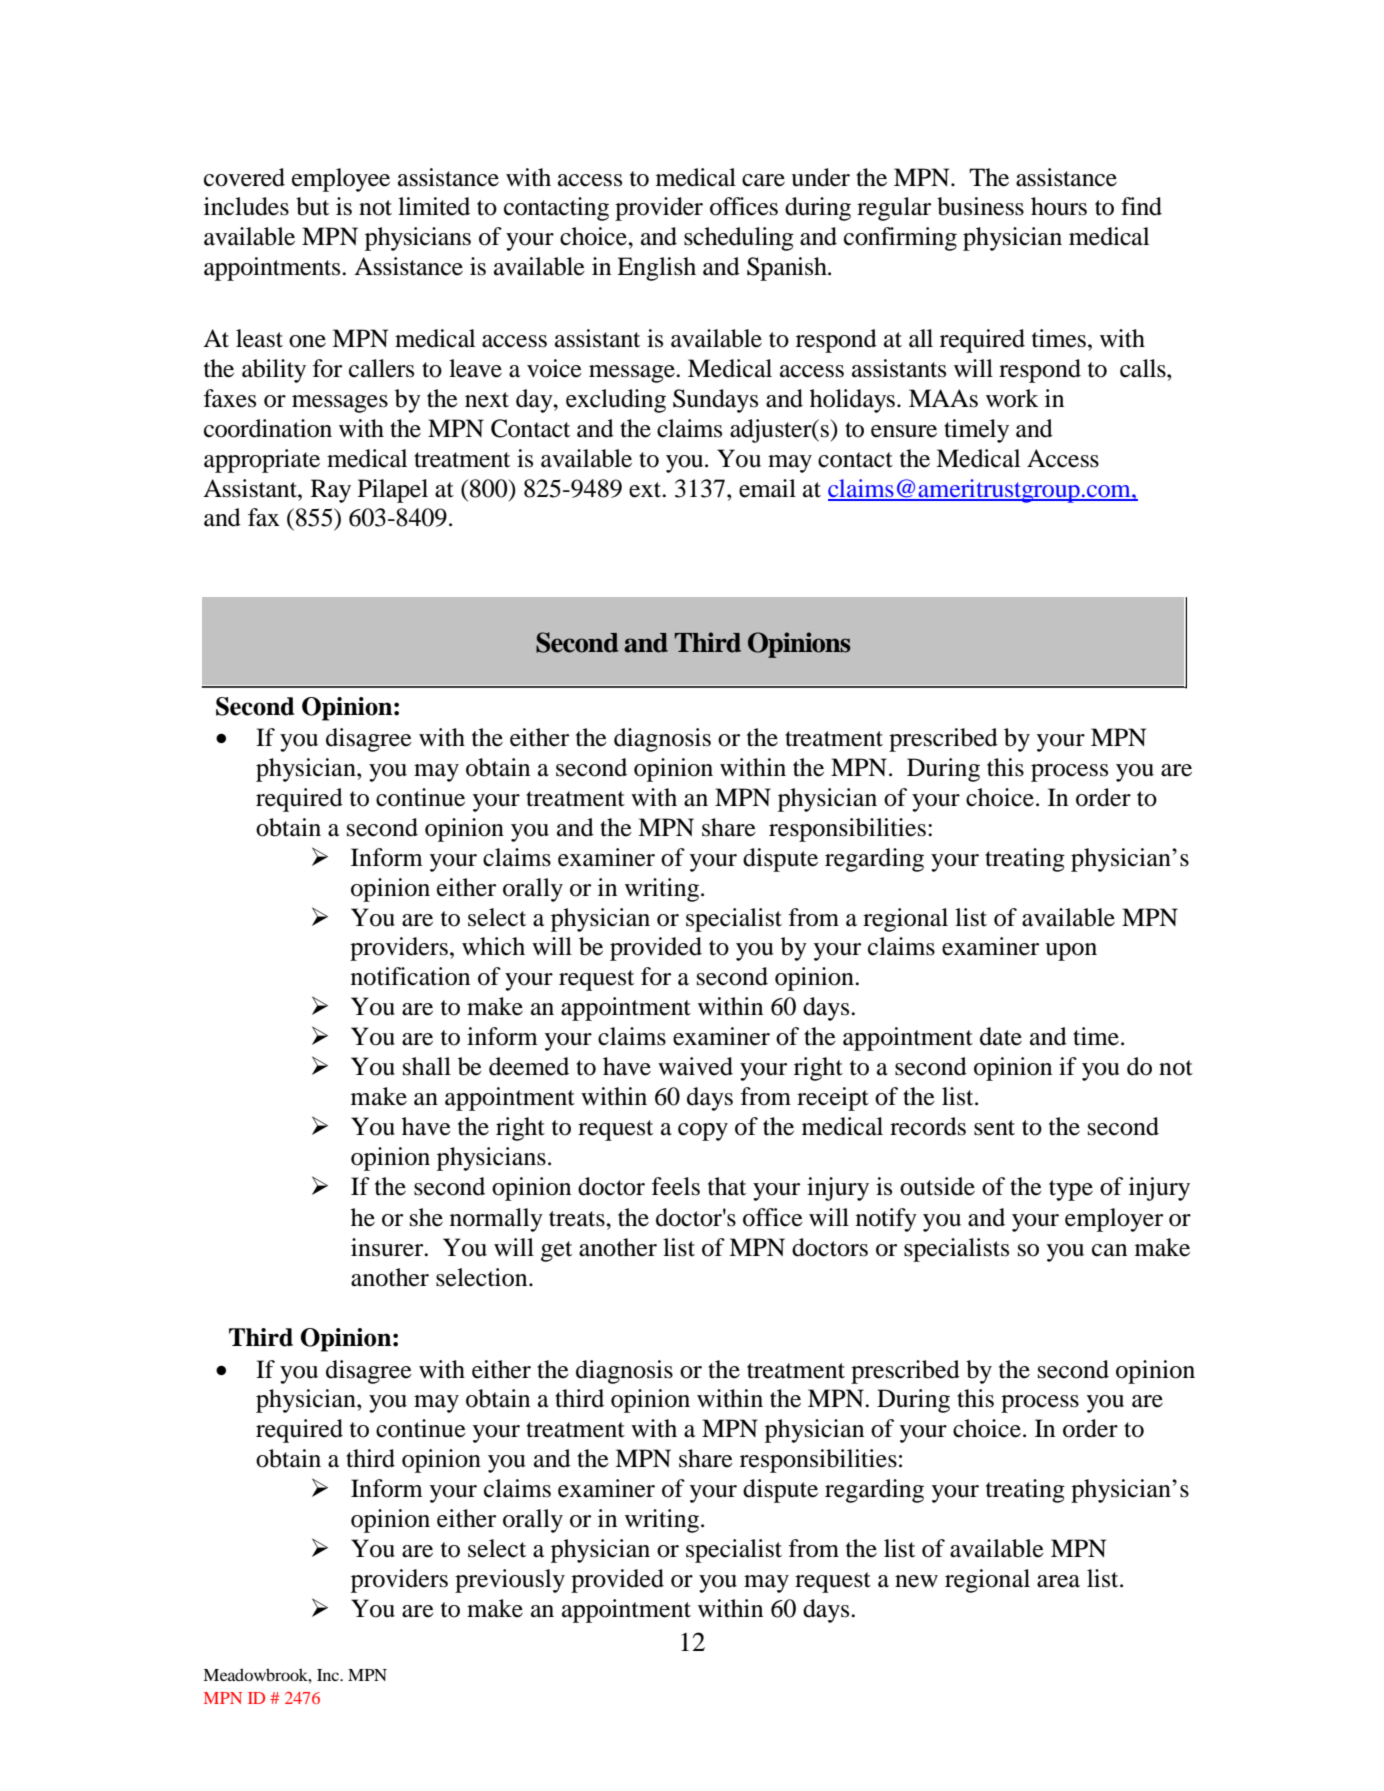 The height and width of the screenshot is (1791, 1384). What do you see at coordinates (493, 946) in the screenshot?
I see `which` at bounding box center [493, 946].
